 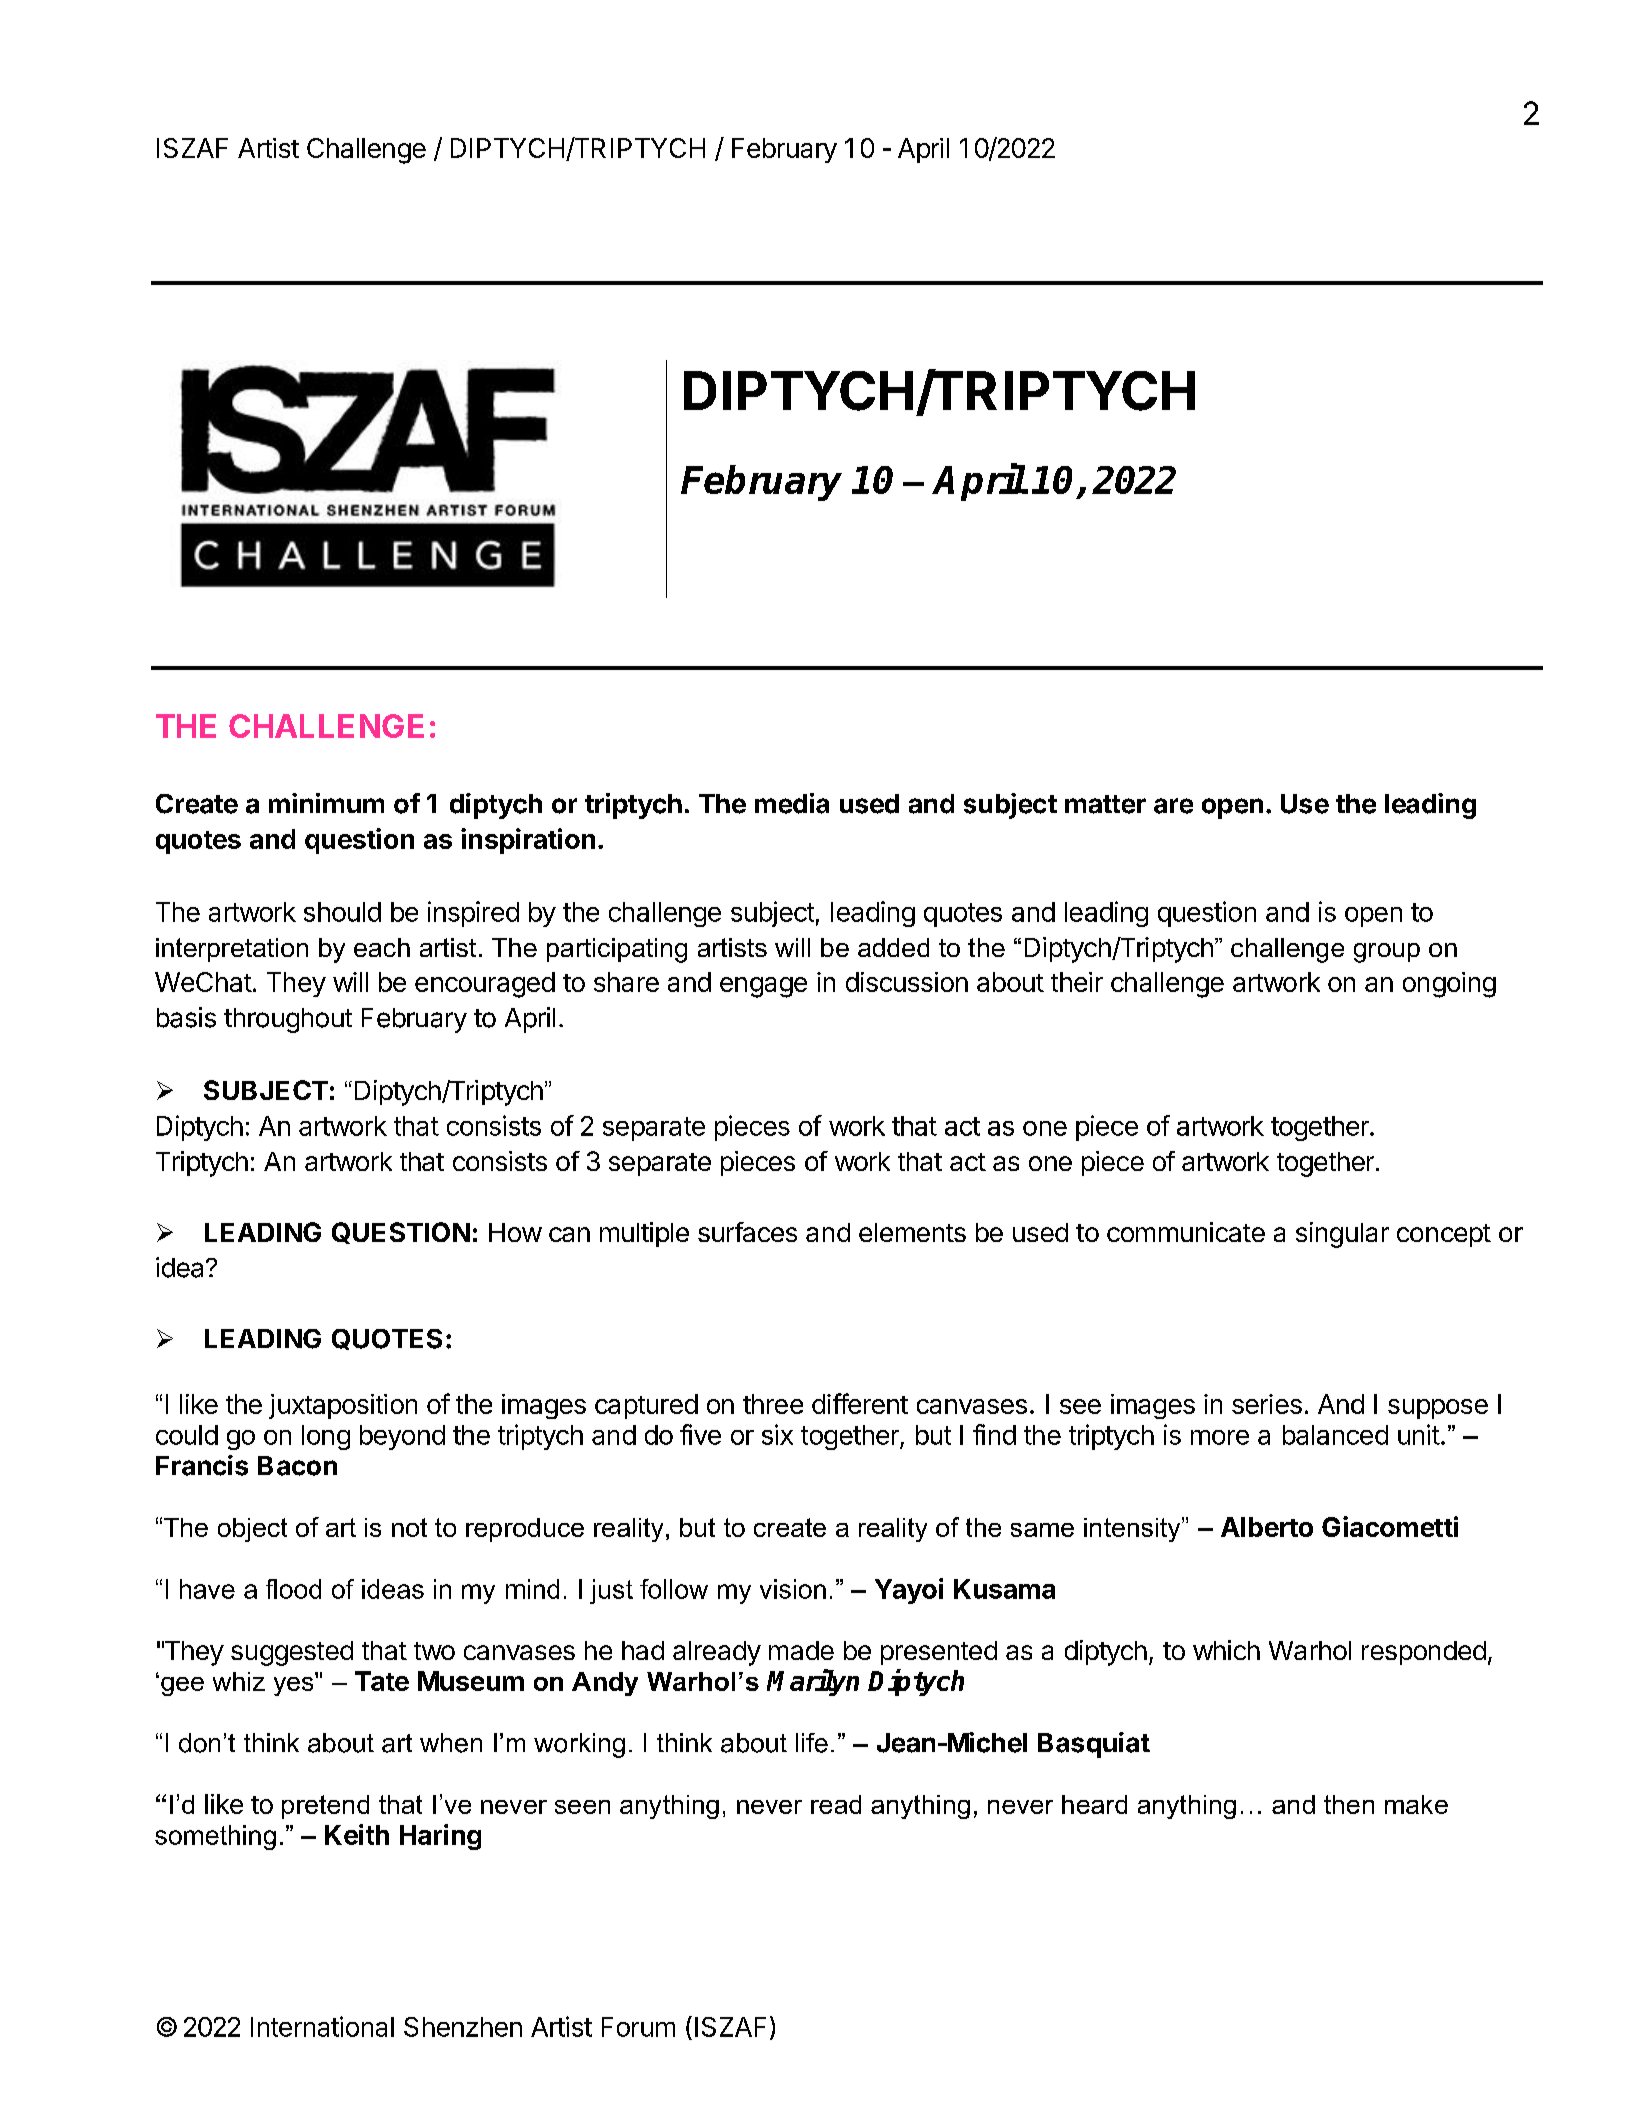 What do you see at coordinates (747, 1232) in the screenshot?
I see `surfaces` at bounding box center [747, 1232].
